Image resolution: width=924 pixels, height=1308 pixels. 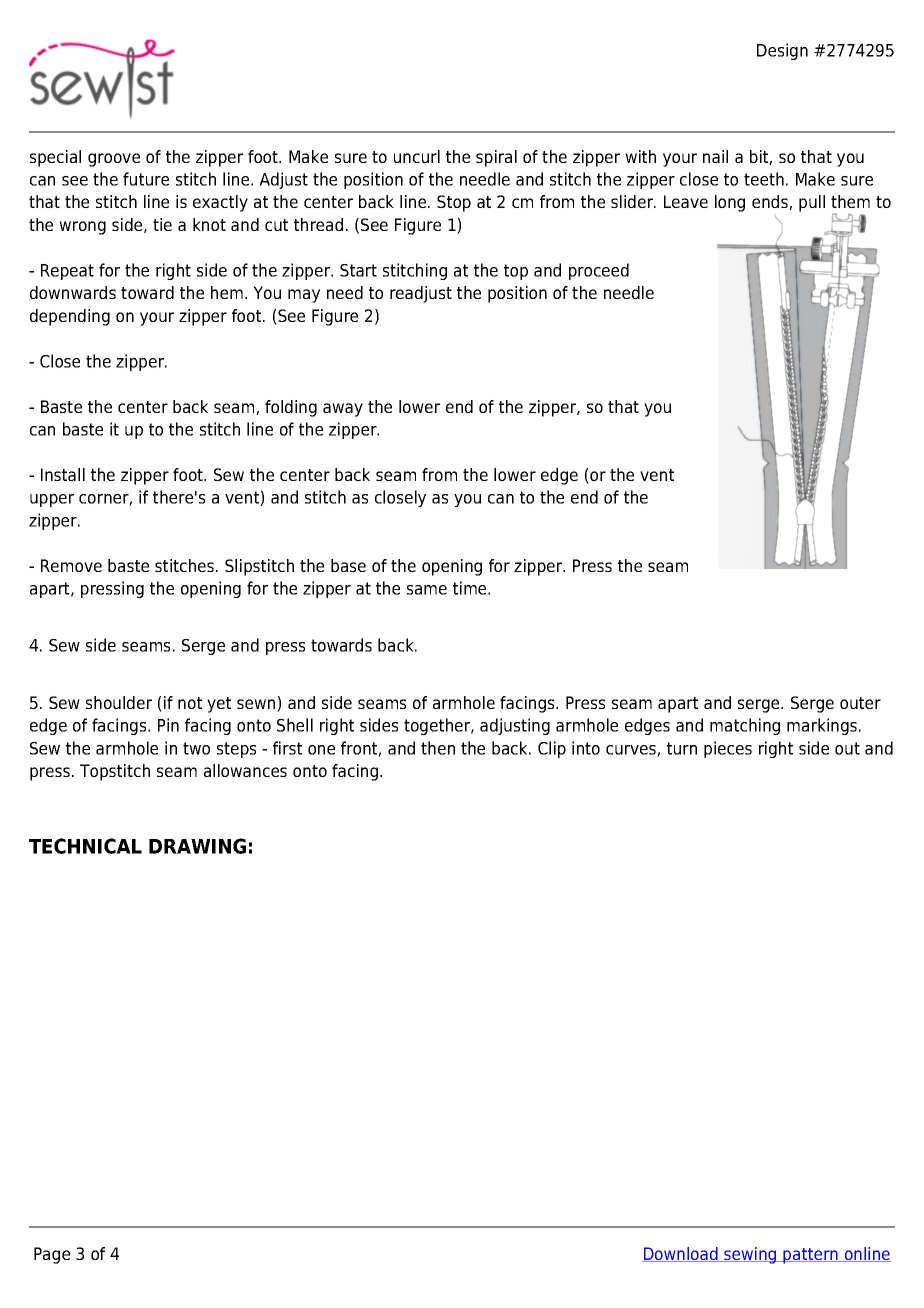 What do you see at coordinates (681, 1254) in the page?
I see `Download` at bounding box center [681, 1254].
